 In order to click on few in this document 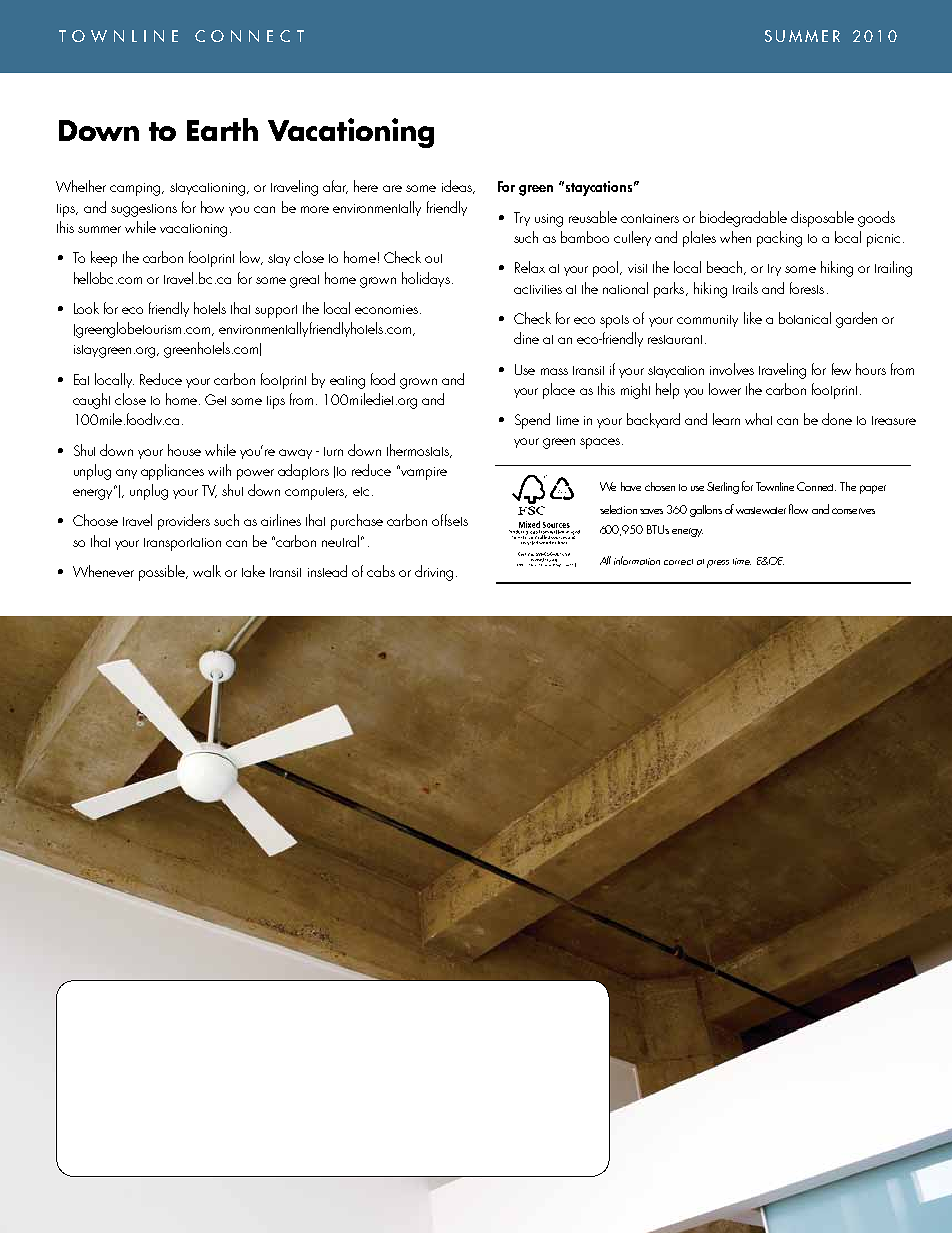, I will do `click(841, 369)`.
